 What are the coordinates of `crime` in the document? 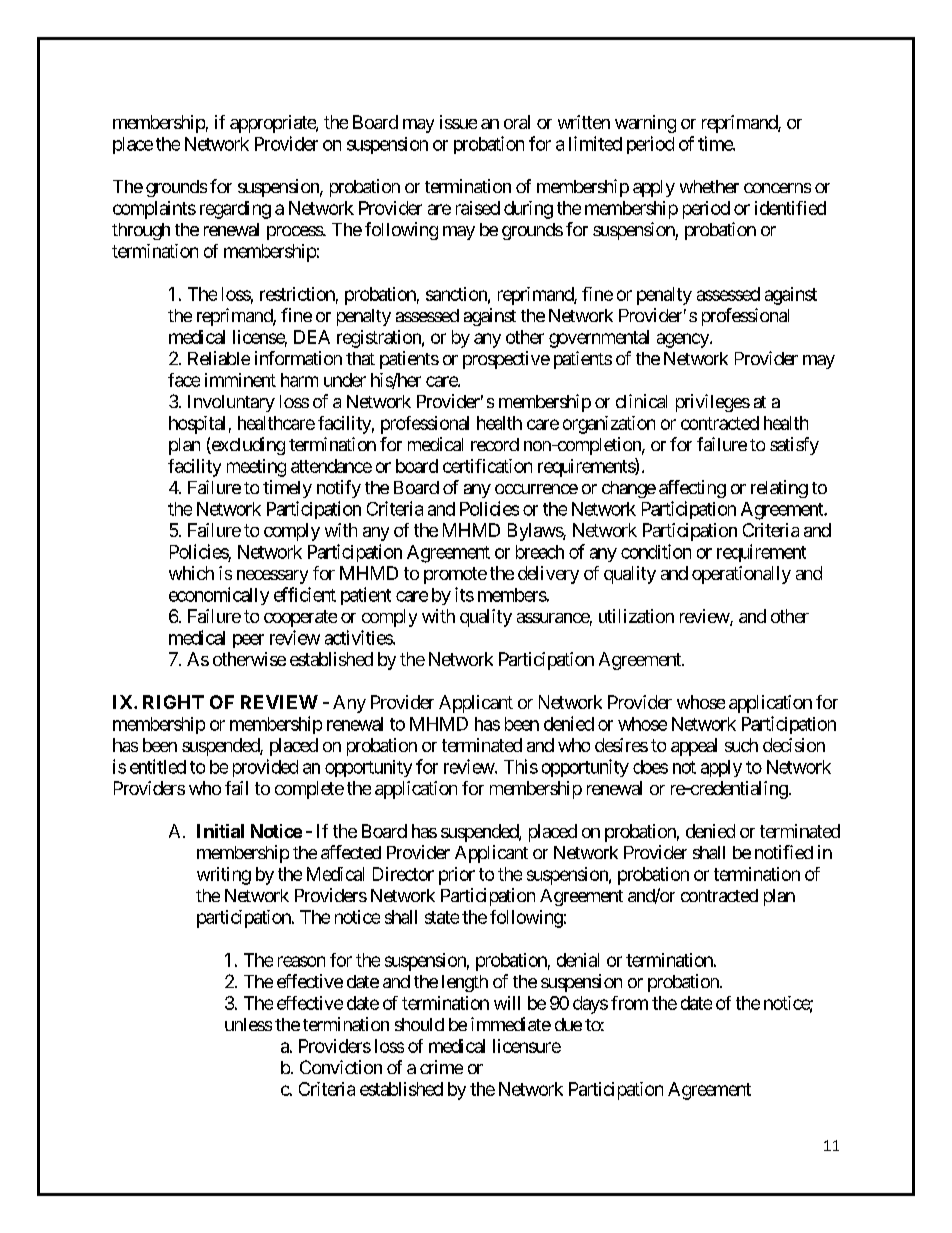 It's located at (441, 1067).
